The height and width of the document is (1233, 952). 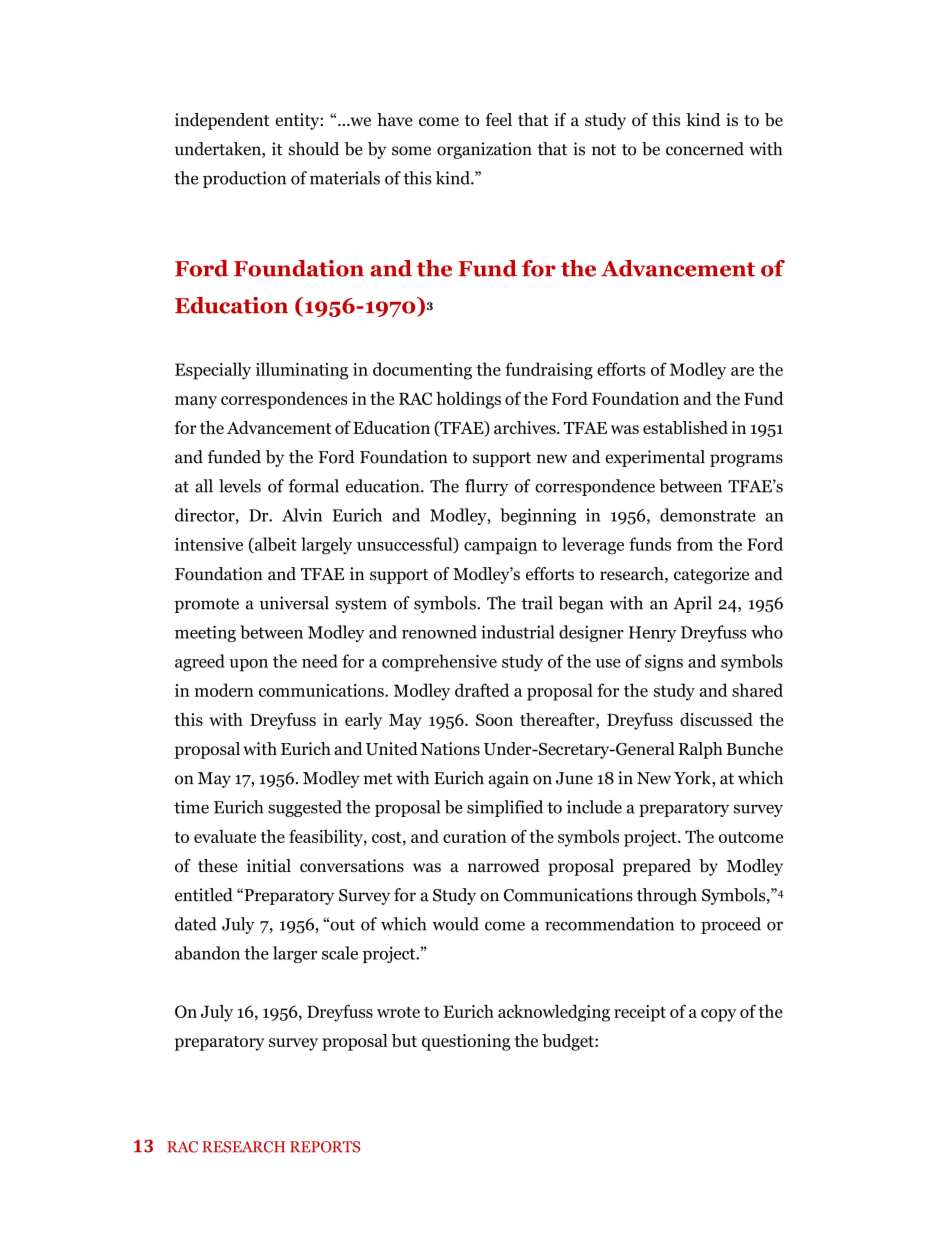 I want to click on suggested, so click(x=305, y=808).
